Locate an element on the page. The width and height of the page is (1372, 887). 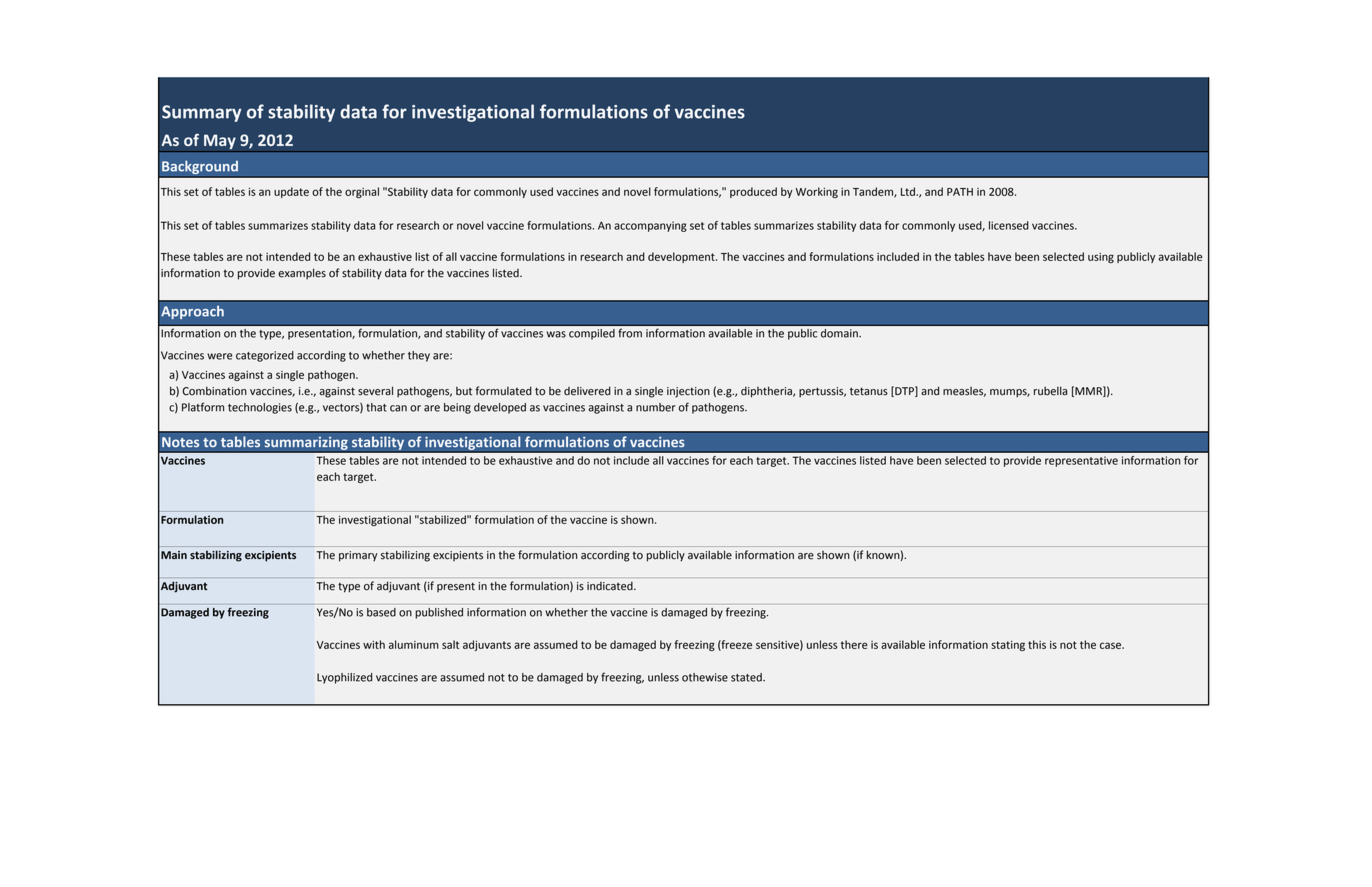
May is located at coordinates (220, 143).
